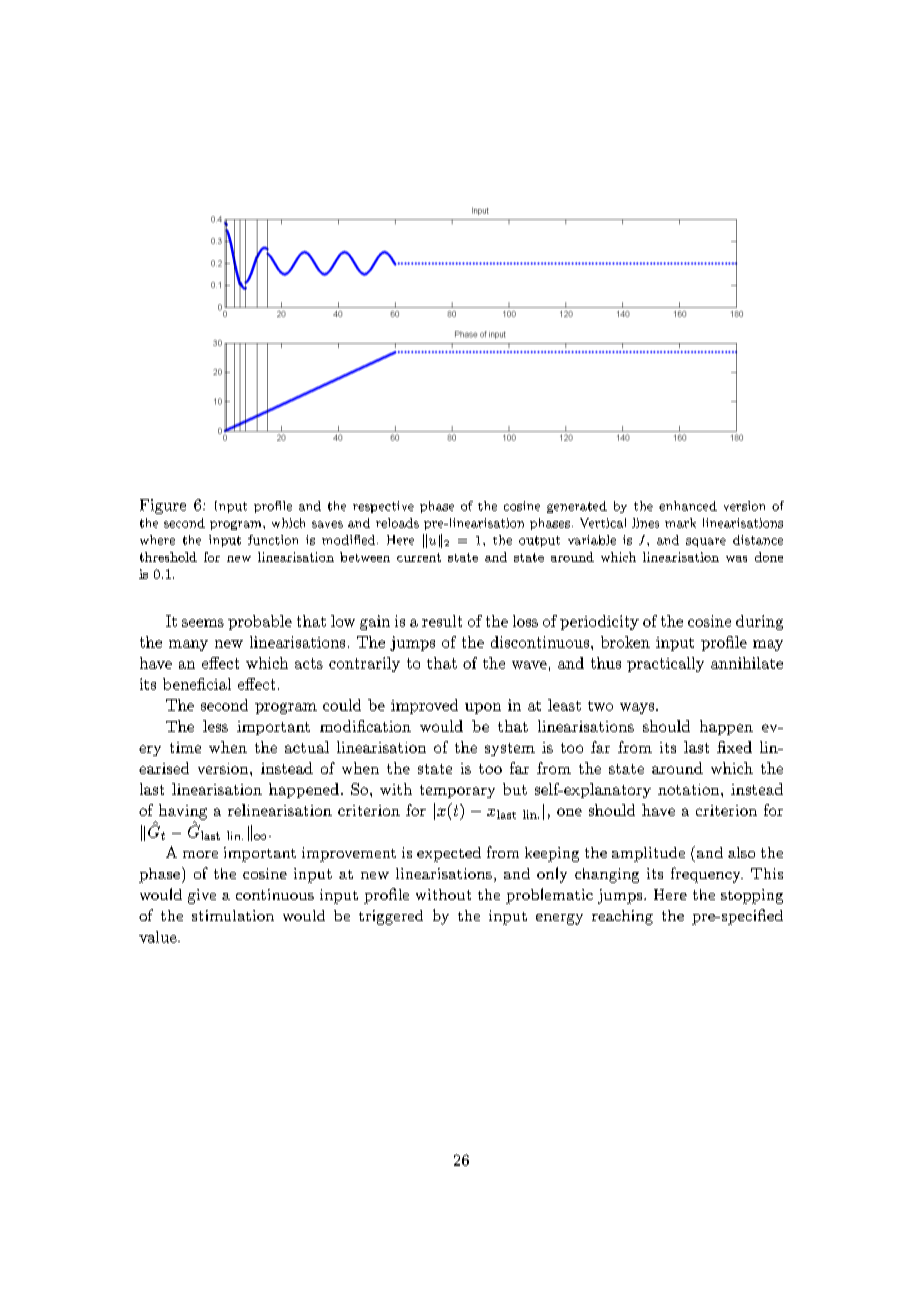 This document has width=924, height=1308. What do you see at coordinates (273, 540) in the document?
I see `function` at bounding box center [273, 540].
